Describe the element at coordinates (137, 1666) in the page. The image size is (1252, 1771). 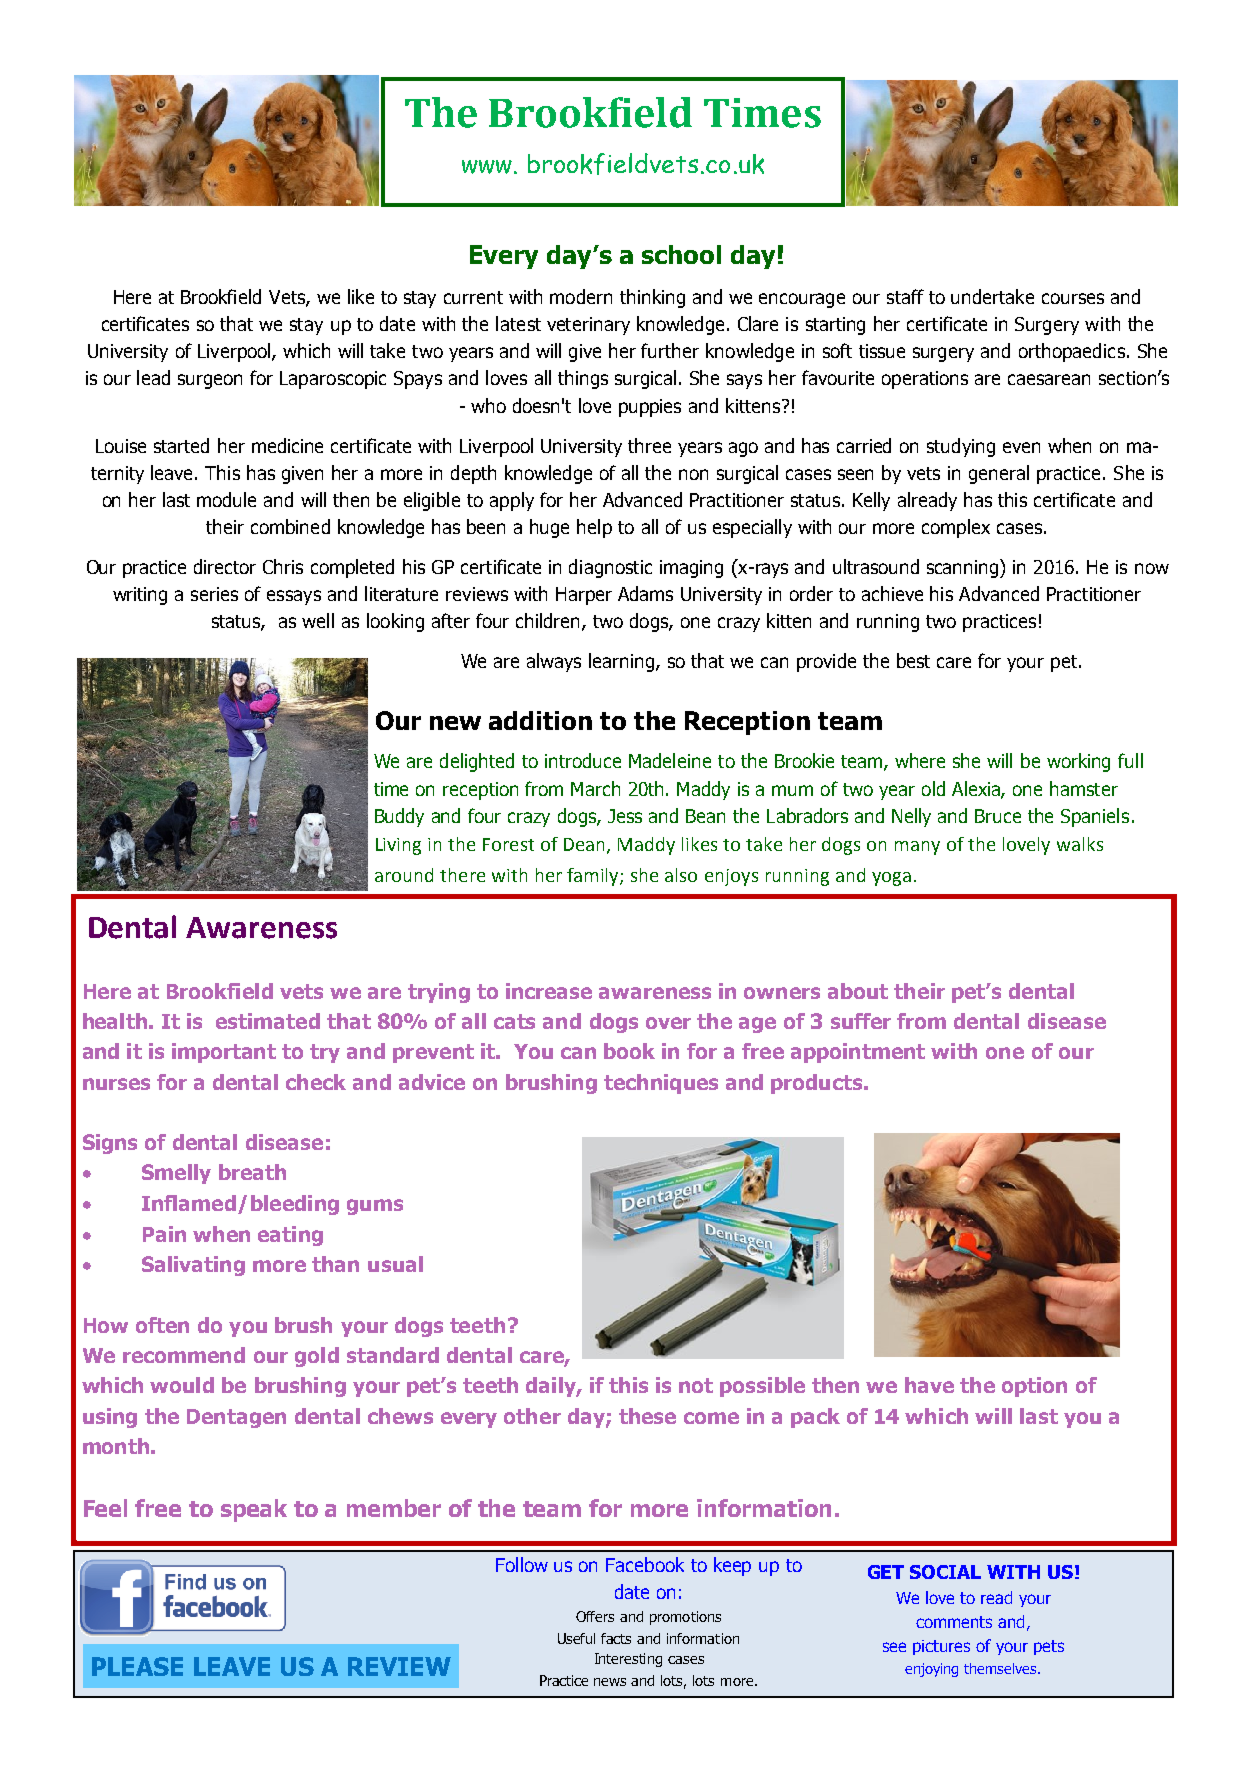
I see `PLEASE` at that location.
